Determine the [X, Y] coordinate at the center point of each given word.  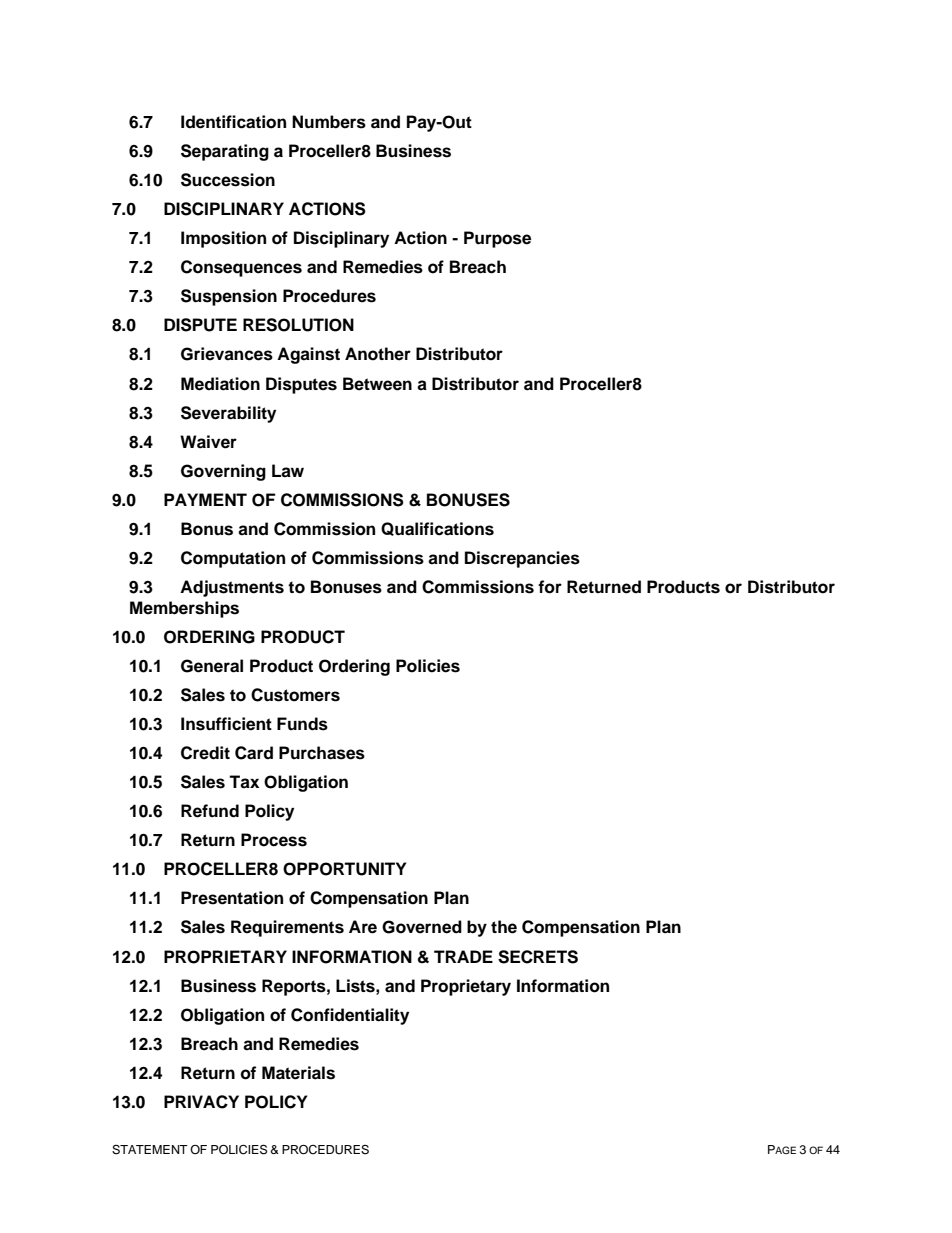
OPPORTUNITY [345, 869]
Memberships [184, 609]
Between [377, 384]
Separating [225, 152]
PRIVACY [201, 1102]
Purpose [497, 239]
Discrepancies [522, 559]
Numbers [329, 122]
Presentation [232, 898]
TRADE [463, 956]
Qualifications [437, 529]
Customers [295, 695]
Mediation [220, 384]
